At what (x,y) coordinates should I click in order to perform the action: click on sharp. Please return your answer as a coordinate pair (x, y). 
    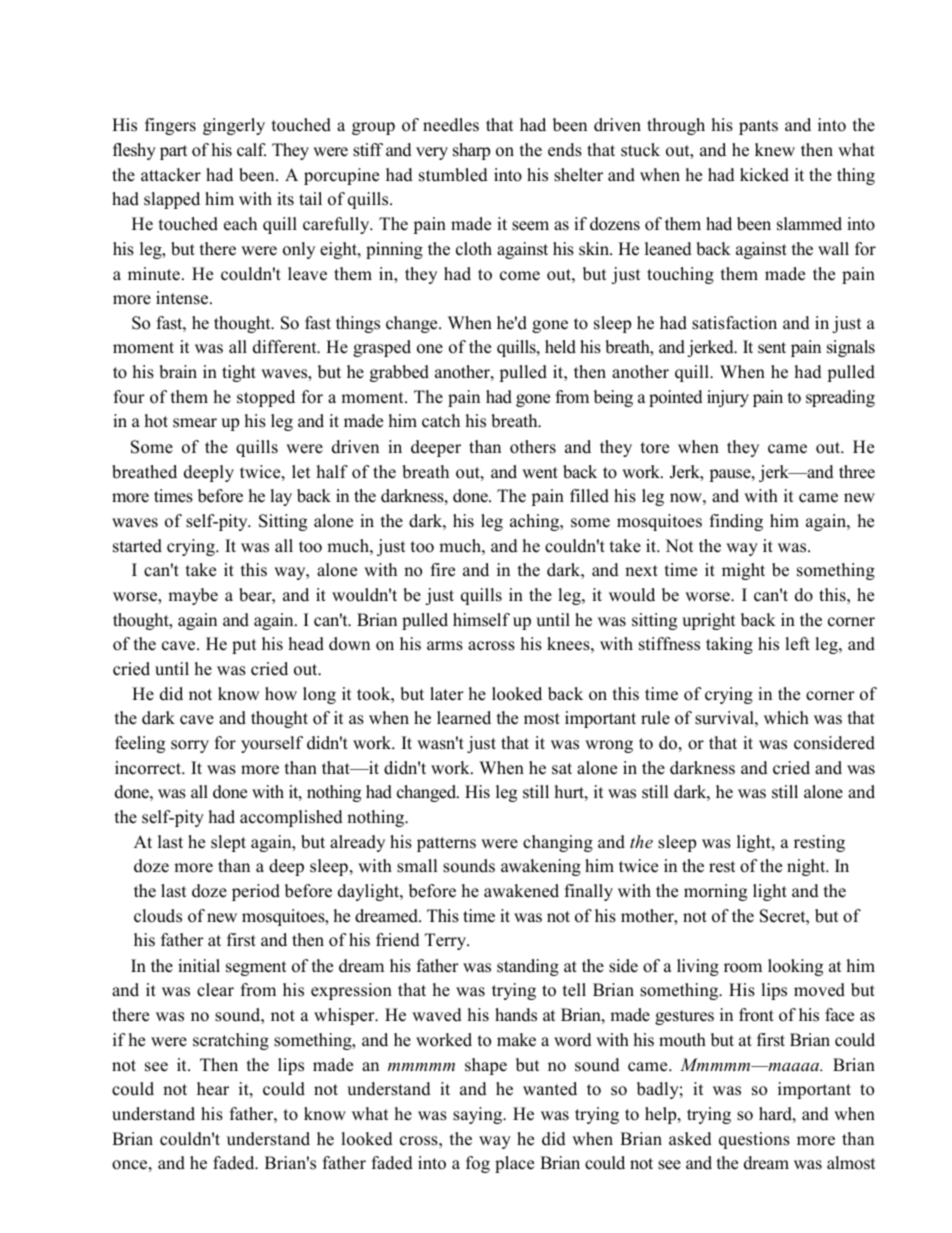
    Looking at the image, I should click on (471, 151).
